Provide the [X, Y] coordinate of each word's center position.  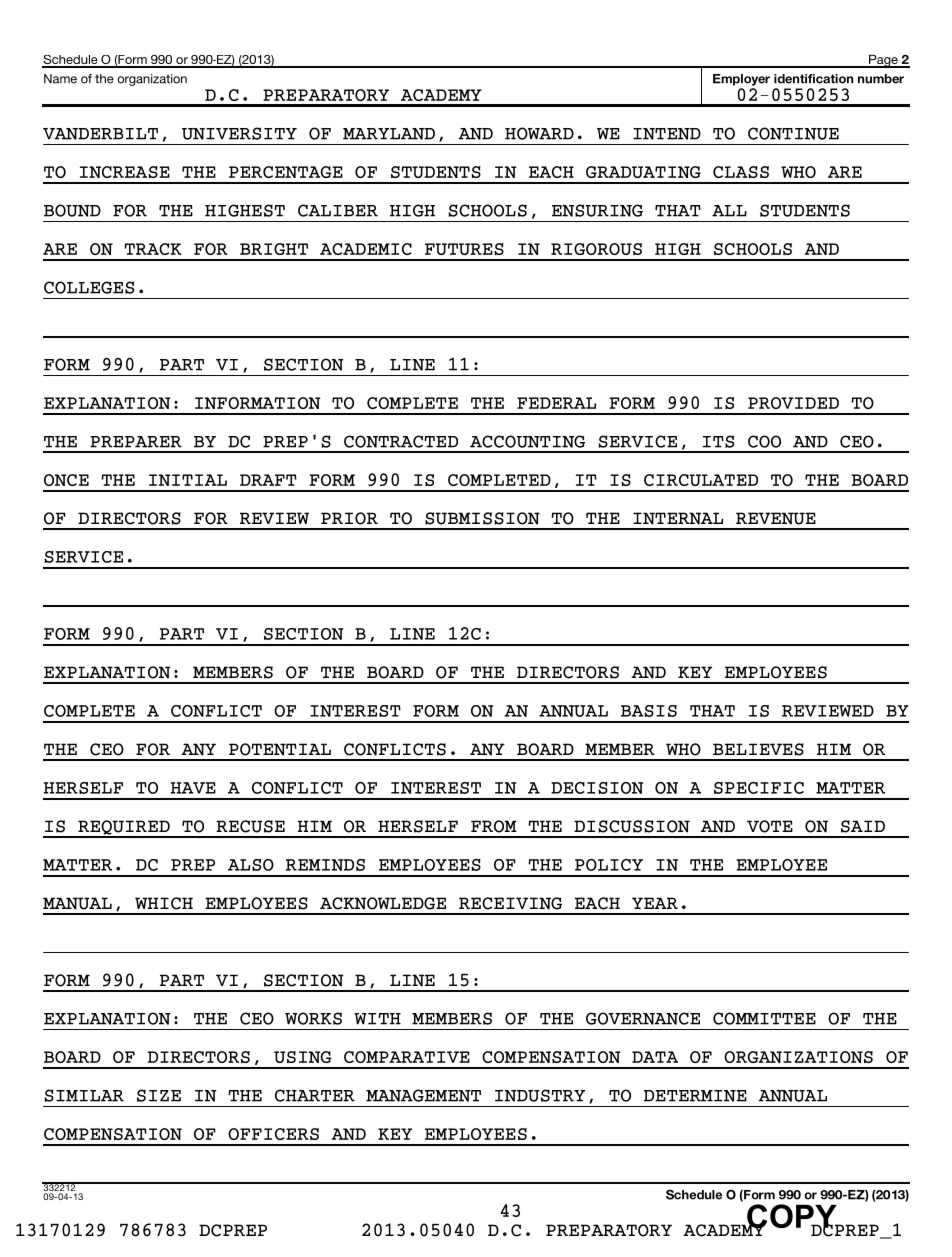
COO [764, 441]
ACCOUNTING [527, 441]
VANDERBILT [100, 134]
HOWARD [539, 133]
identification [813, 79]
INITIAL [188, 480]
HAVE [193, 788]
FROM [494, 826]
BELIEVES [758, 749]
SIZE [159, 1095]
